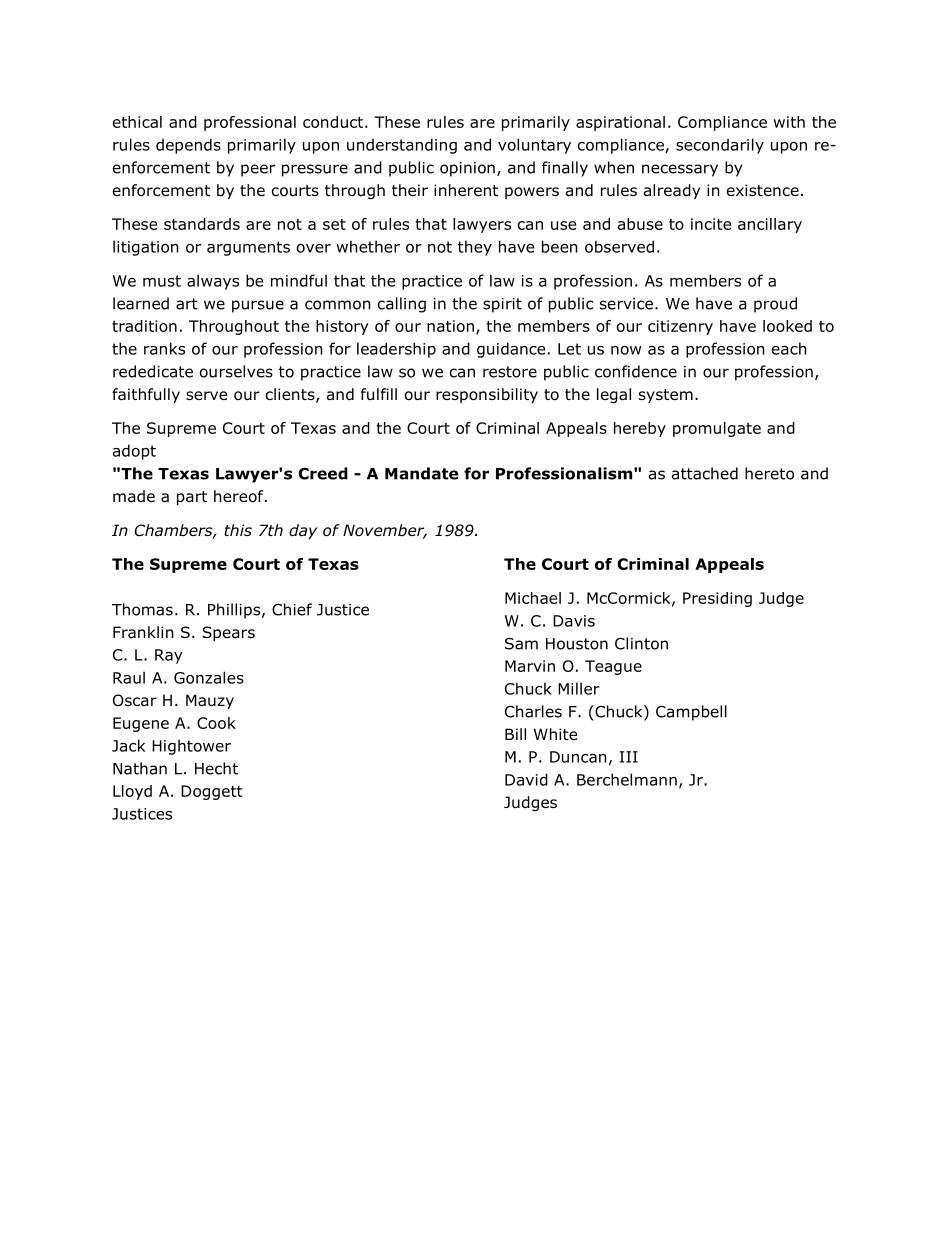 Image resolution: width=952 pixels, height=1233 pixels. What do you see at coordinates (188, 146) in the screenshot?
I see `depends` at bounding box center [188, 146].
